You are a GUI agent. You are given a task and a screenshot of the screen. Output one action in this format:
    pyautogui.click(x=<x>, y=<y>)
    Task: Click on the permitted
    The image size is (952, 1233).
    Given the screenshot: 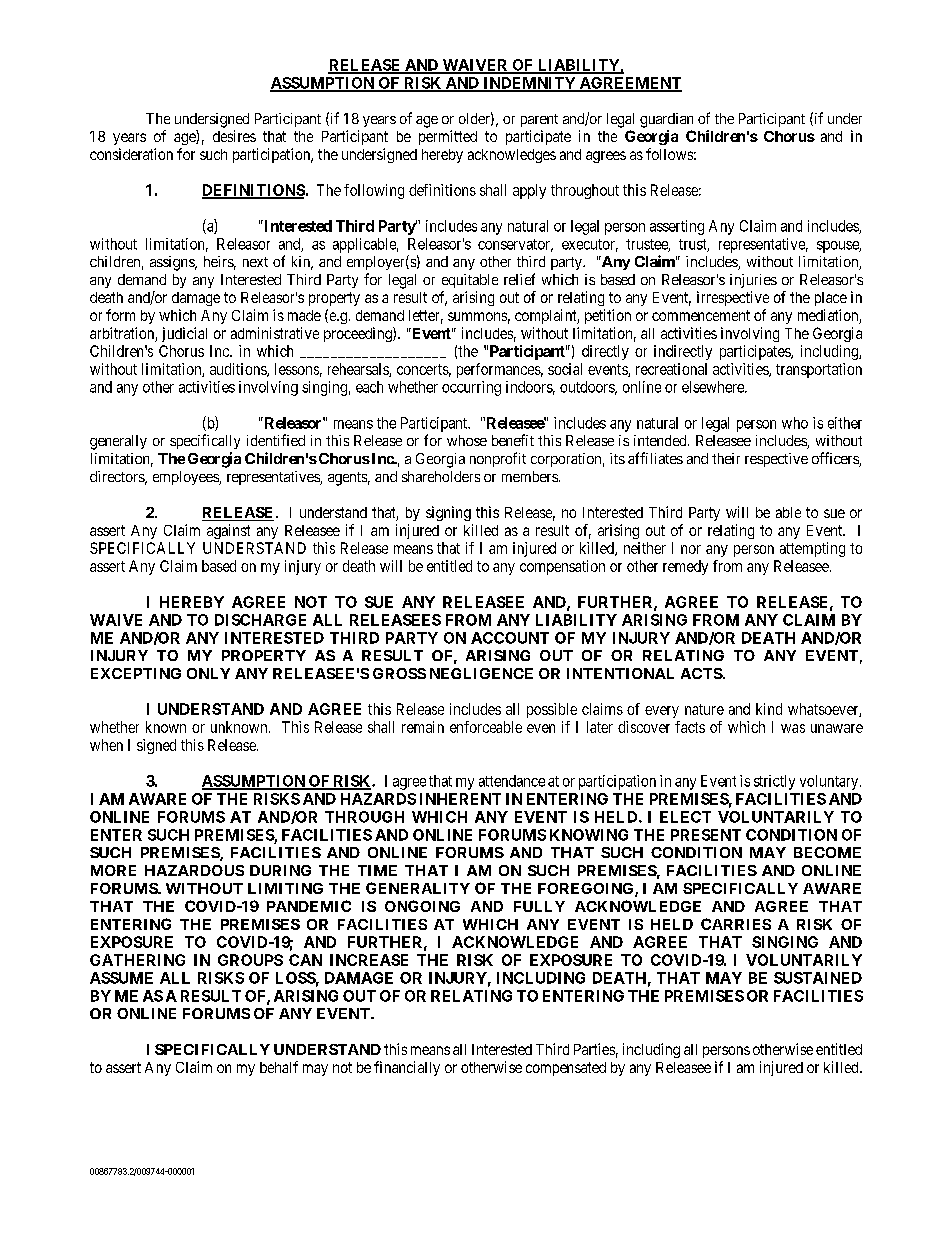 What is the action you would take?
    pyautogui.click(x=448, y=137)
